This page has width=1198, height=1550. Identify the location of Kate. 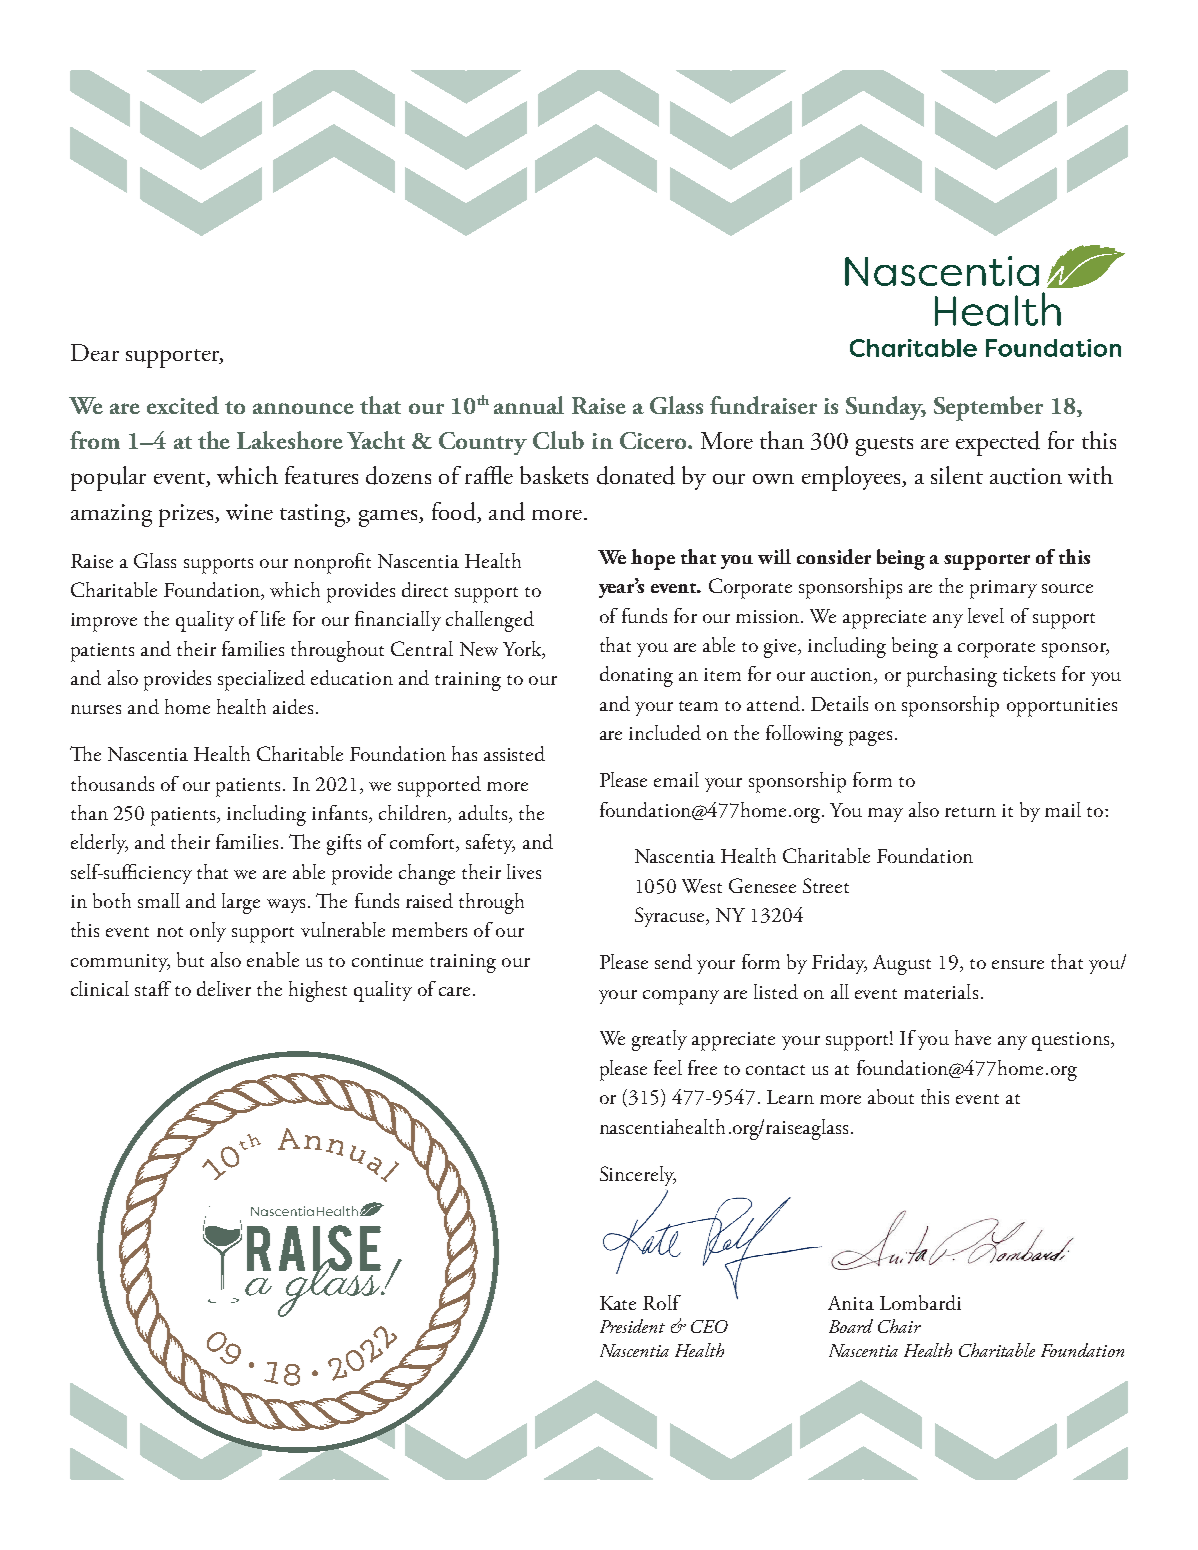
(618, 1303).
